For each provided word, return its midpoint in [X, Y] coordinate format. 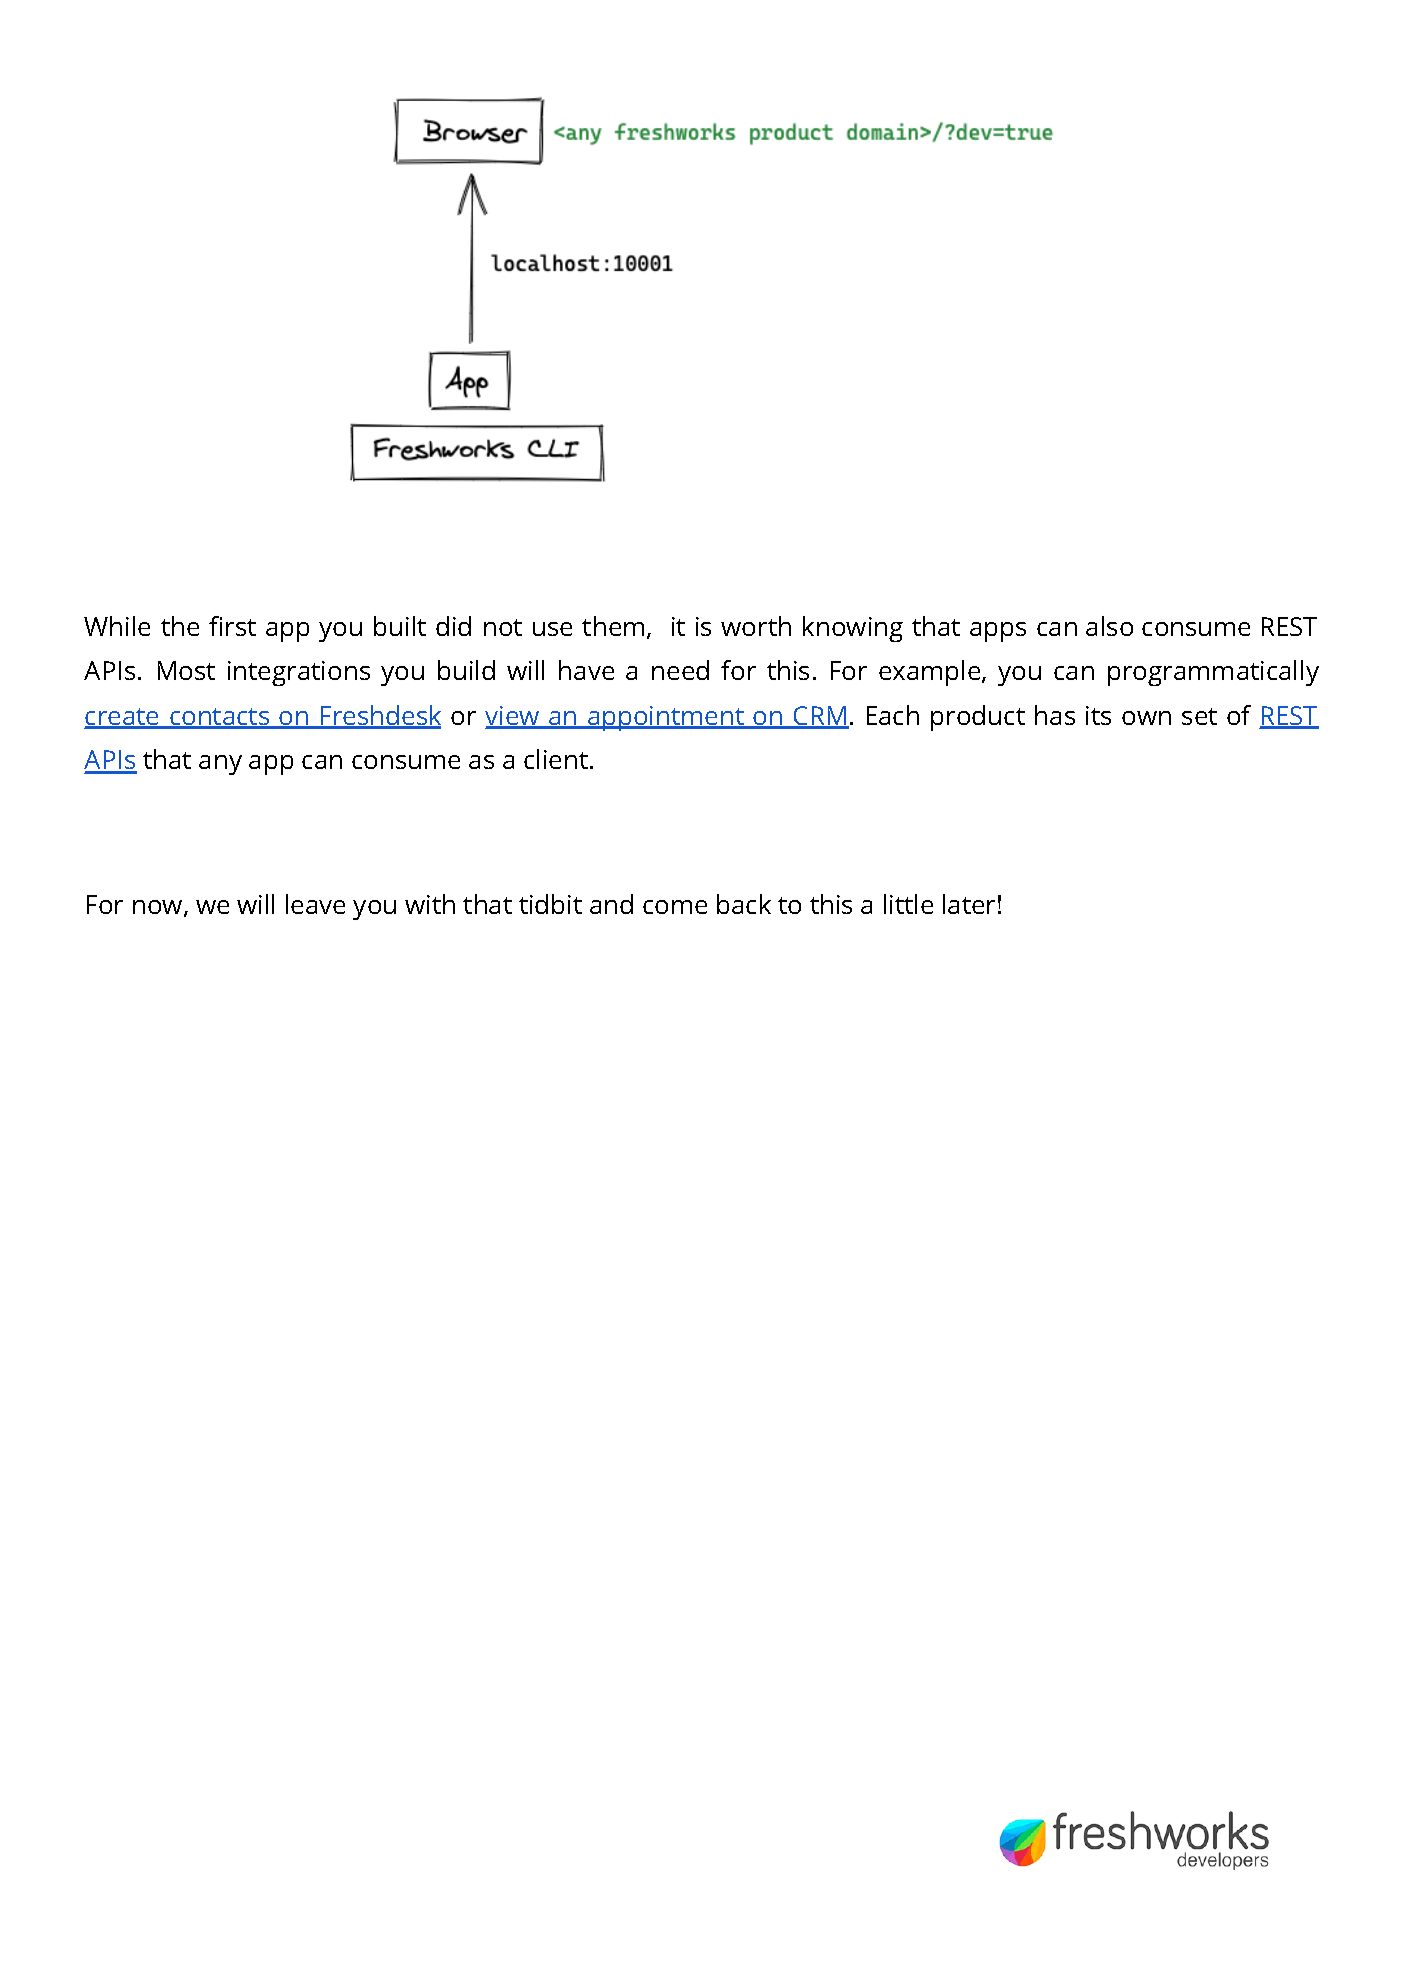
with [430, 904]
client [556, 759]
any [220, 765]
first [232, 626]
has [1055, 715]
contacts [220, 718]
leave [315, 904]
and [611, 904]
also [1109, 626]
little [908, 904]
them [613, 626]
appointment [666, 718]
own [1146, 718]
